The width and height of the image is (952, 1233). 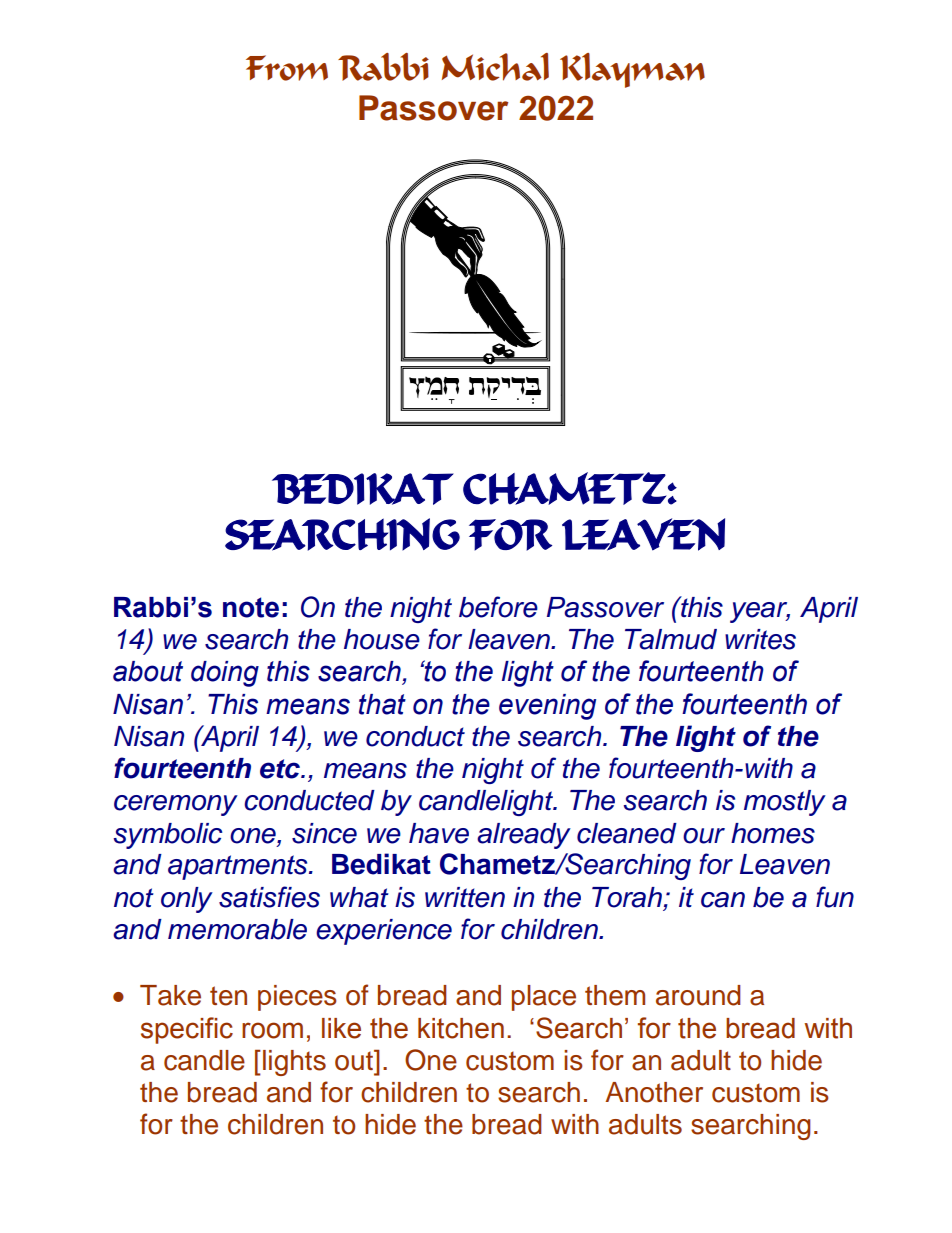 I want to click on From, so click(x=287, y=68).
